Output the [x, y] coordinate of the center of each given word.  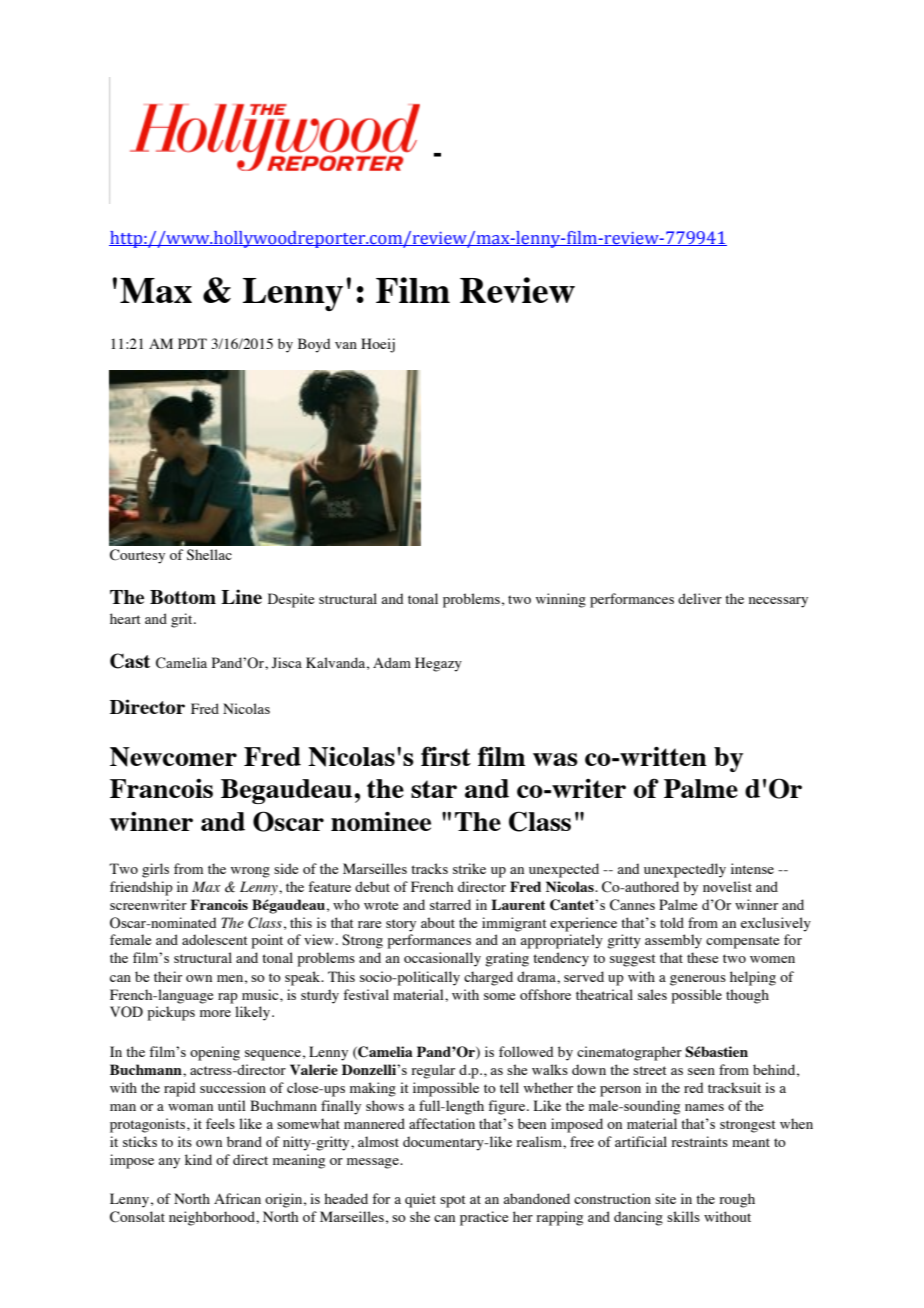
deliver [700, 598]
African [237, 1198]
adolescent [215, 939]
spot [453, 1201]
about [438, 922]
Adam [392, 662]
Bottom [183, 597]
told [672, 922]
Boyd [314, 345]
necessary [778, 602]
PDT [192, 343]
